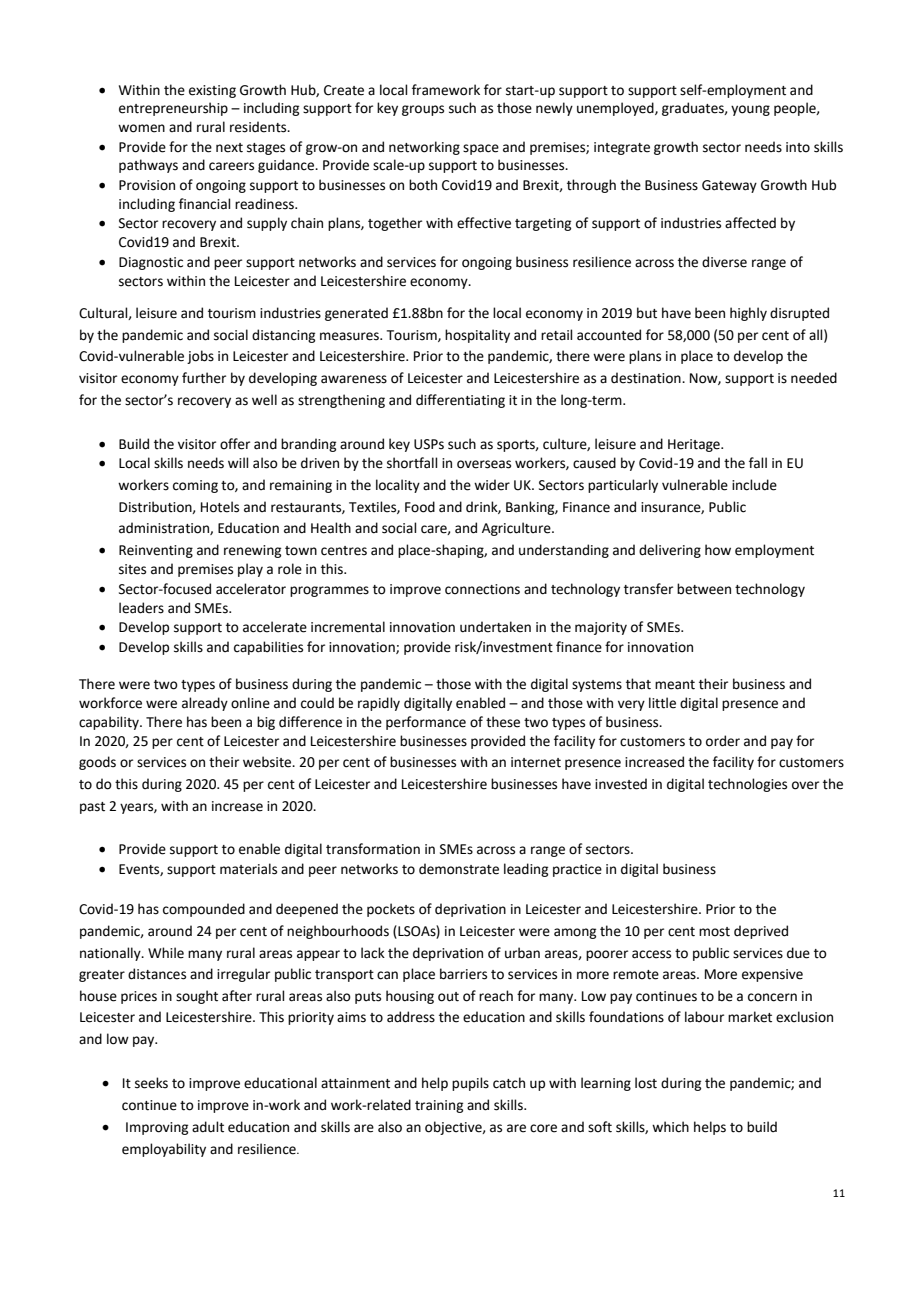 This screenshot has height=1308, width=924. What do you see at coordinates (714, 932) in the screenshot?
I see `most` at bounding box center [714, 932].
